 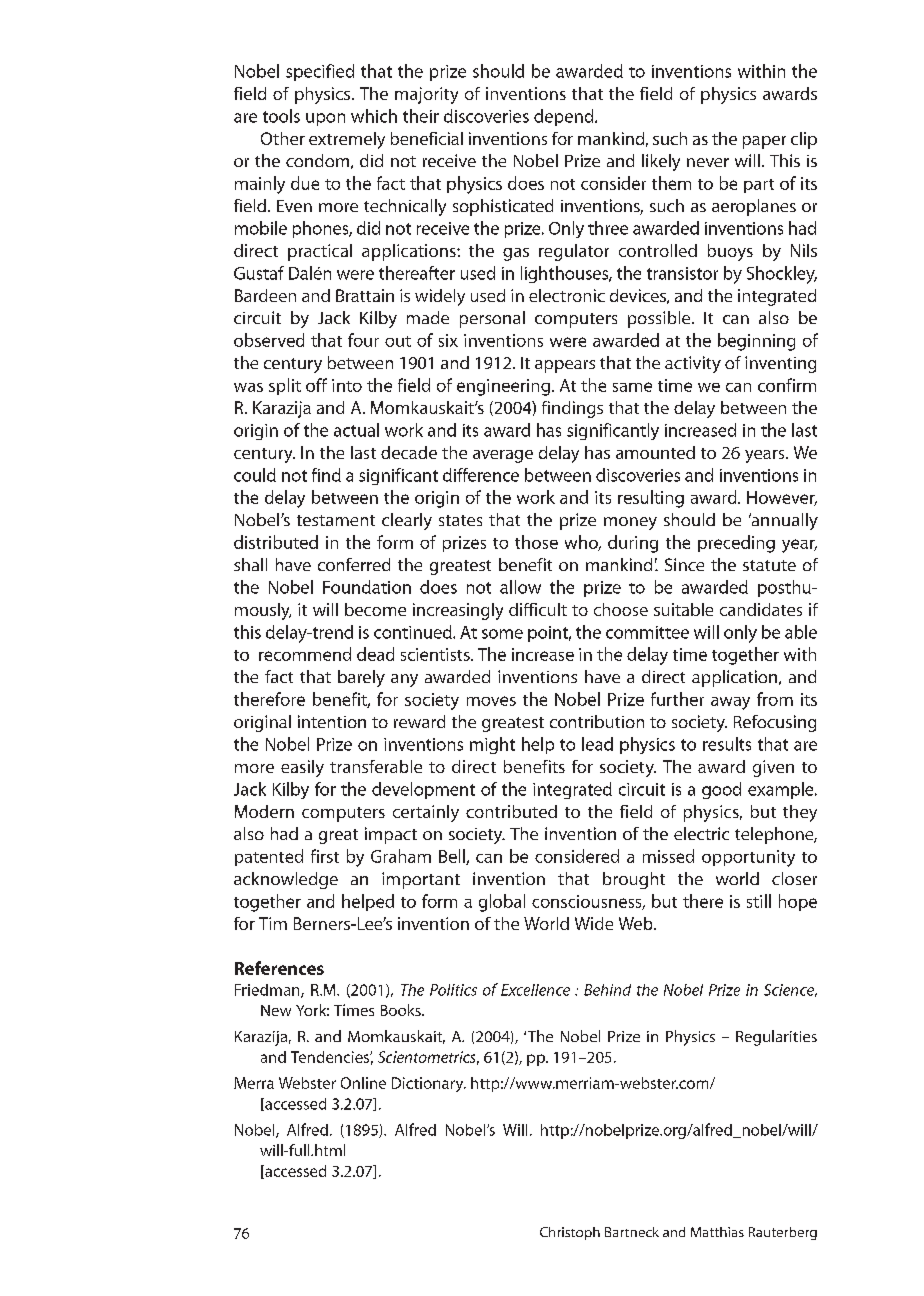 What do you see at coordinates (764, 142) in the document?
I see `paper` at bounding box center [764, 142].
